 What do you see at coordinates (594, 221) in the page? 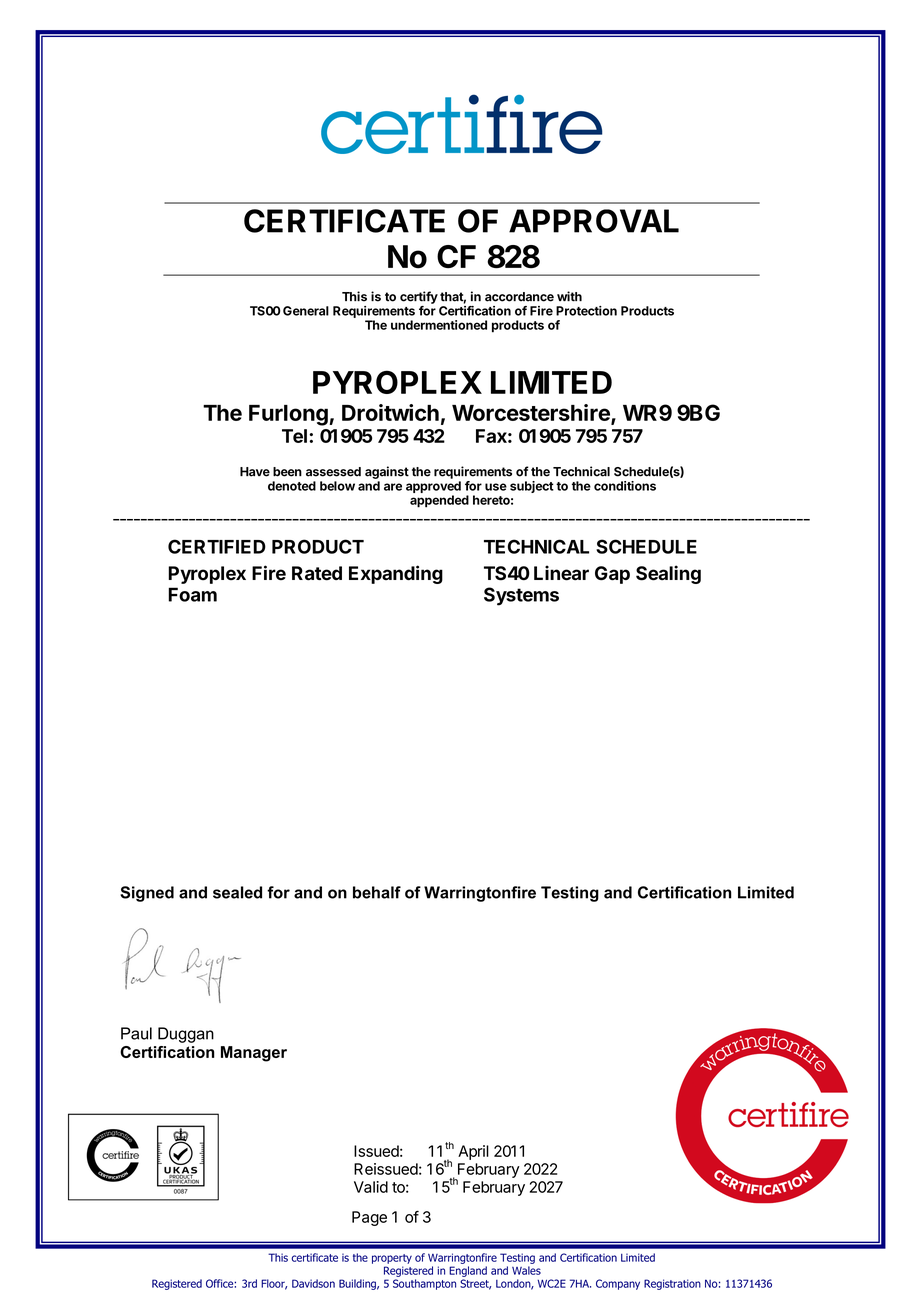
I see `APPROVAL` at bounding box center [594, 221].
